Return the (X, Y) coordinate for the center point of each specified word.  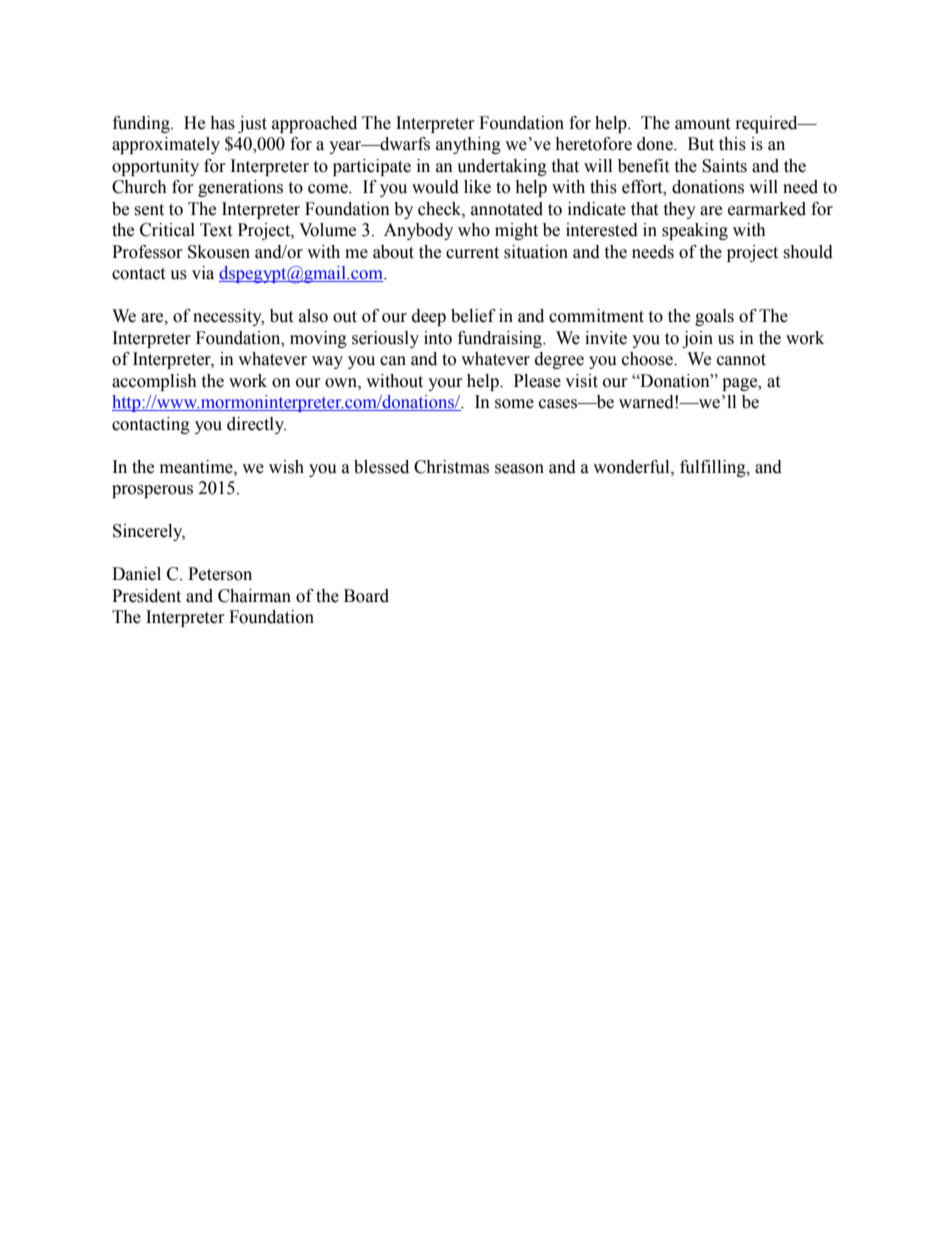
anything (468, 145)
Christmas (451, 467)
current (472, 253)
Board (366, 596)
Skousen (219, 252)
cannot (741, 360)
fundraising (501, 339)
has (222, 123)
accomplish (154, 382)
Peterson (220, 574)
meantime (197, 467)
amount (702, 124)
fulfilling (714, 468)
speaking (695, 231)
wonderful (632, 467)
